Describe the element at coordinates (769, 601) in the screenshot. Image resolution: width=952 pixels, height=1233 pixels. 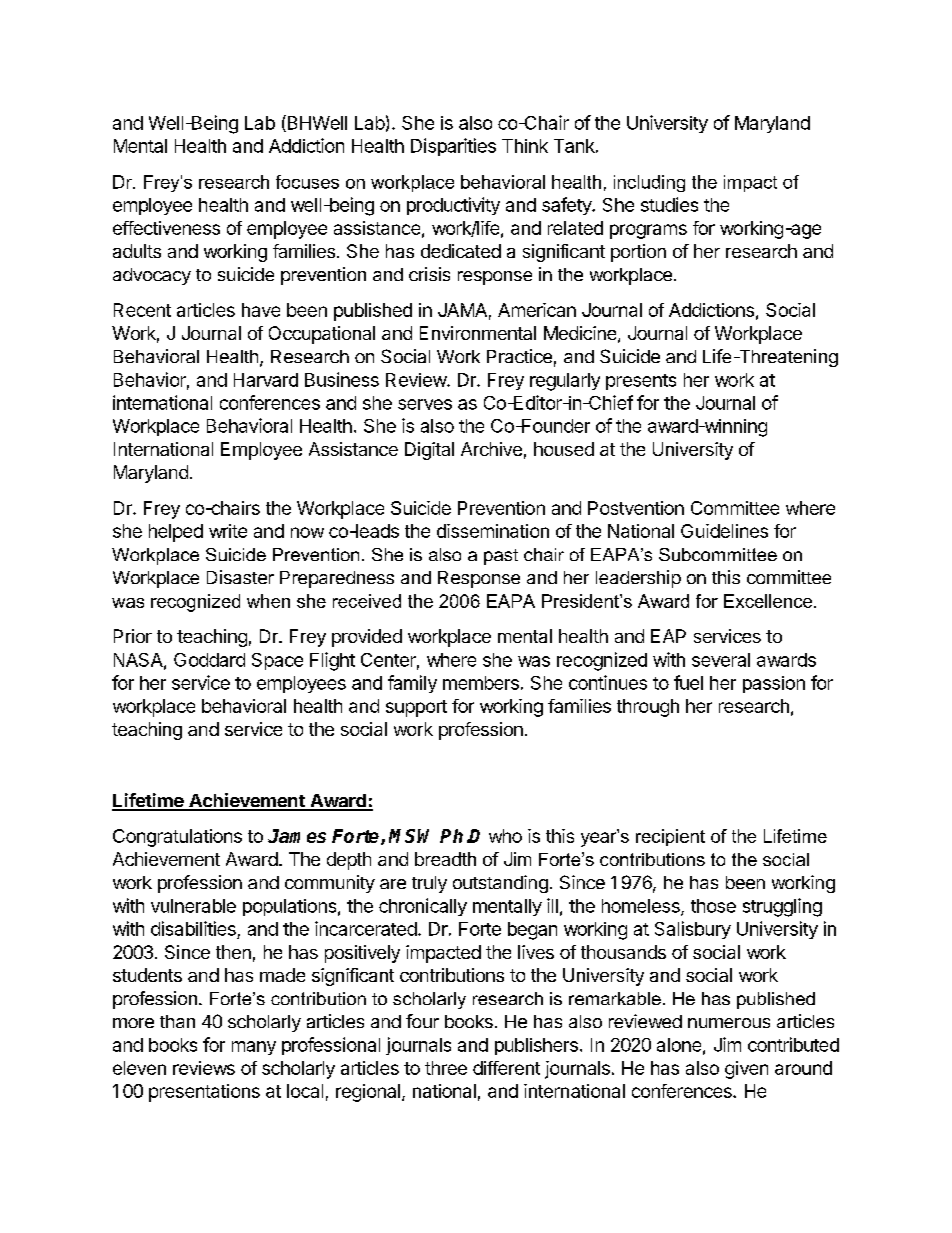
I see `Excellence` at that location.
